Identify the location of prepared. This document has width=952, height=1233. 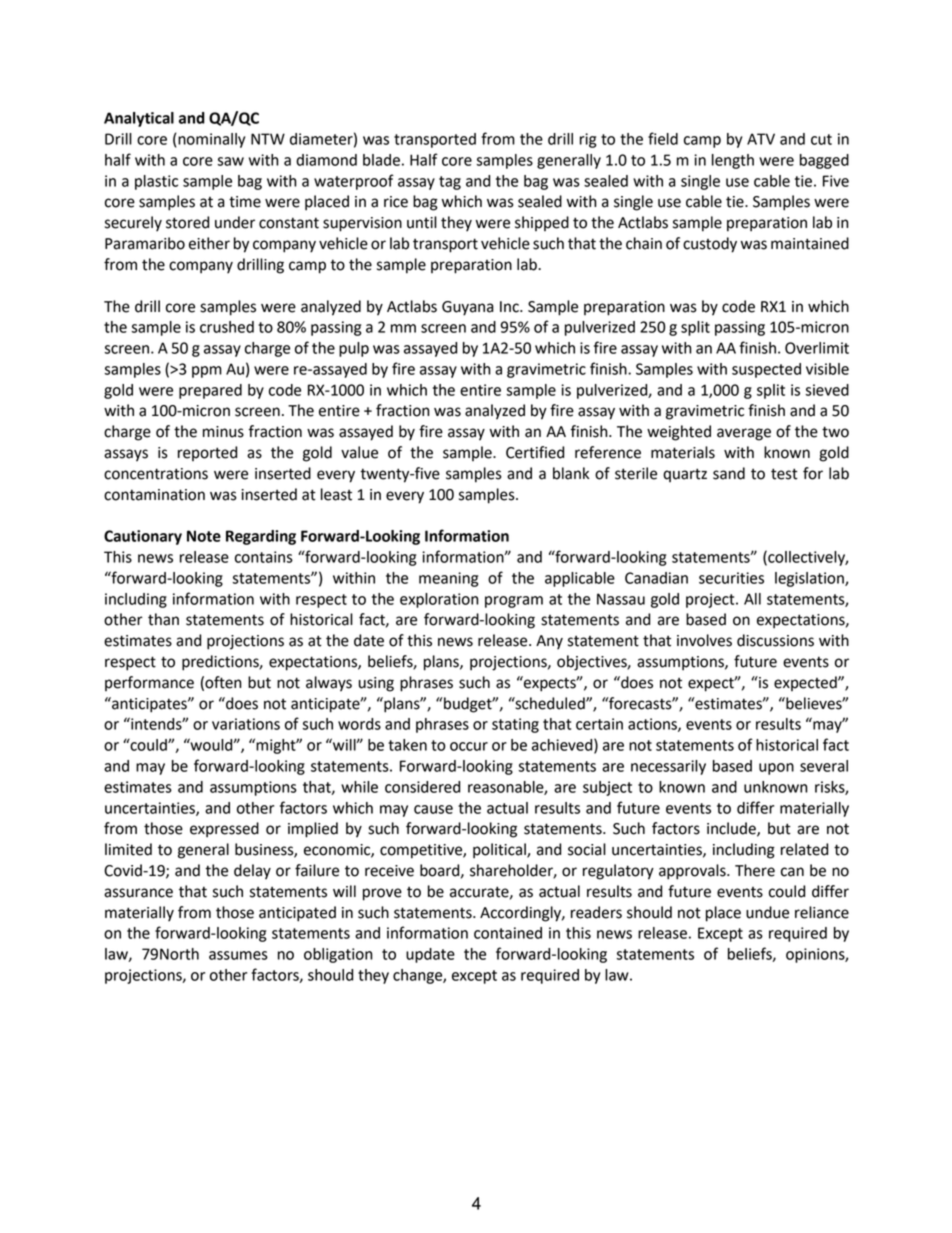
(210, 391).
